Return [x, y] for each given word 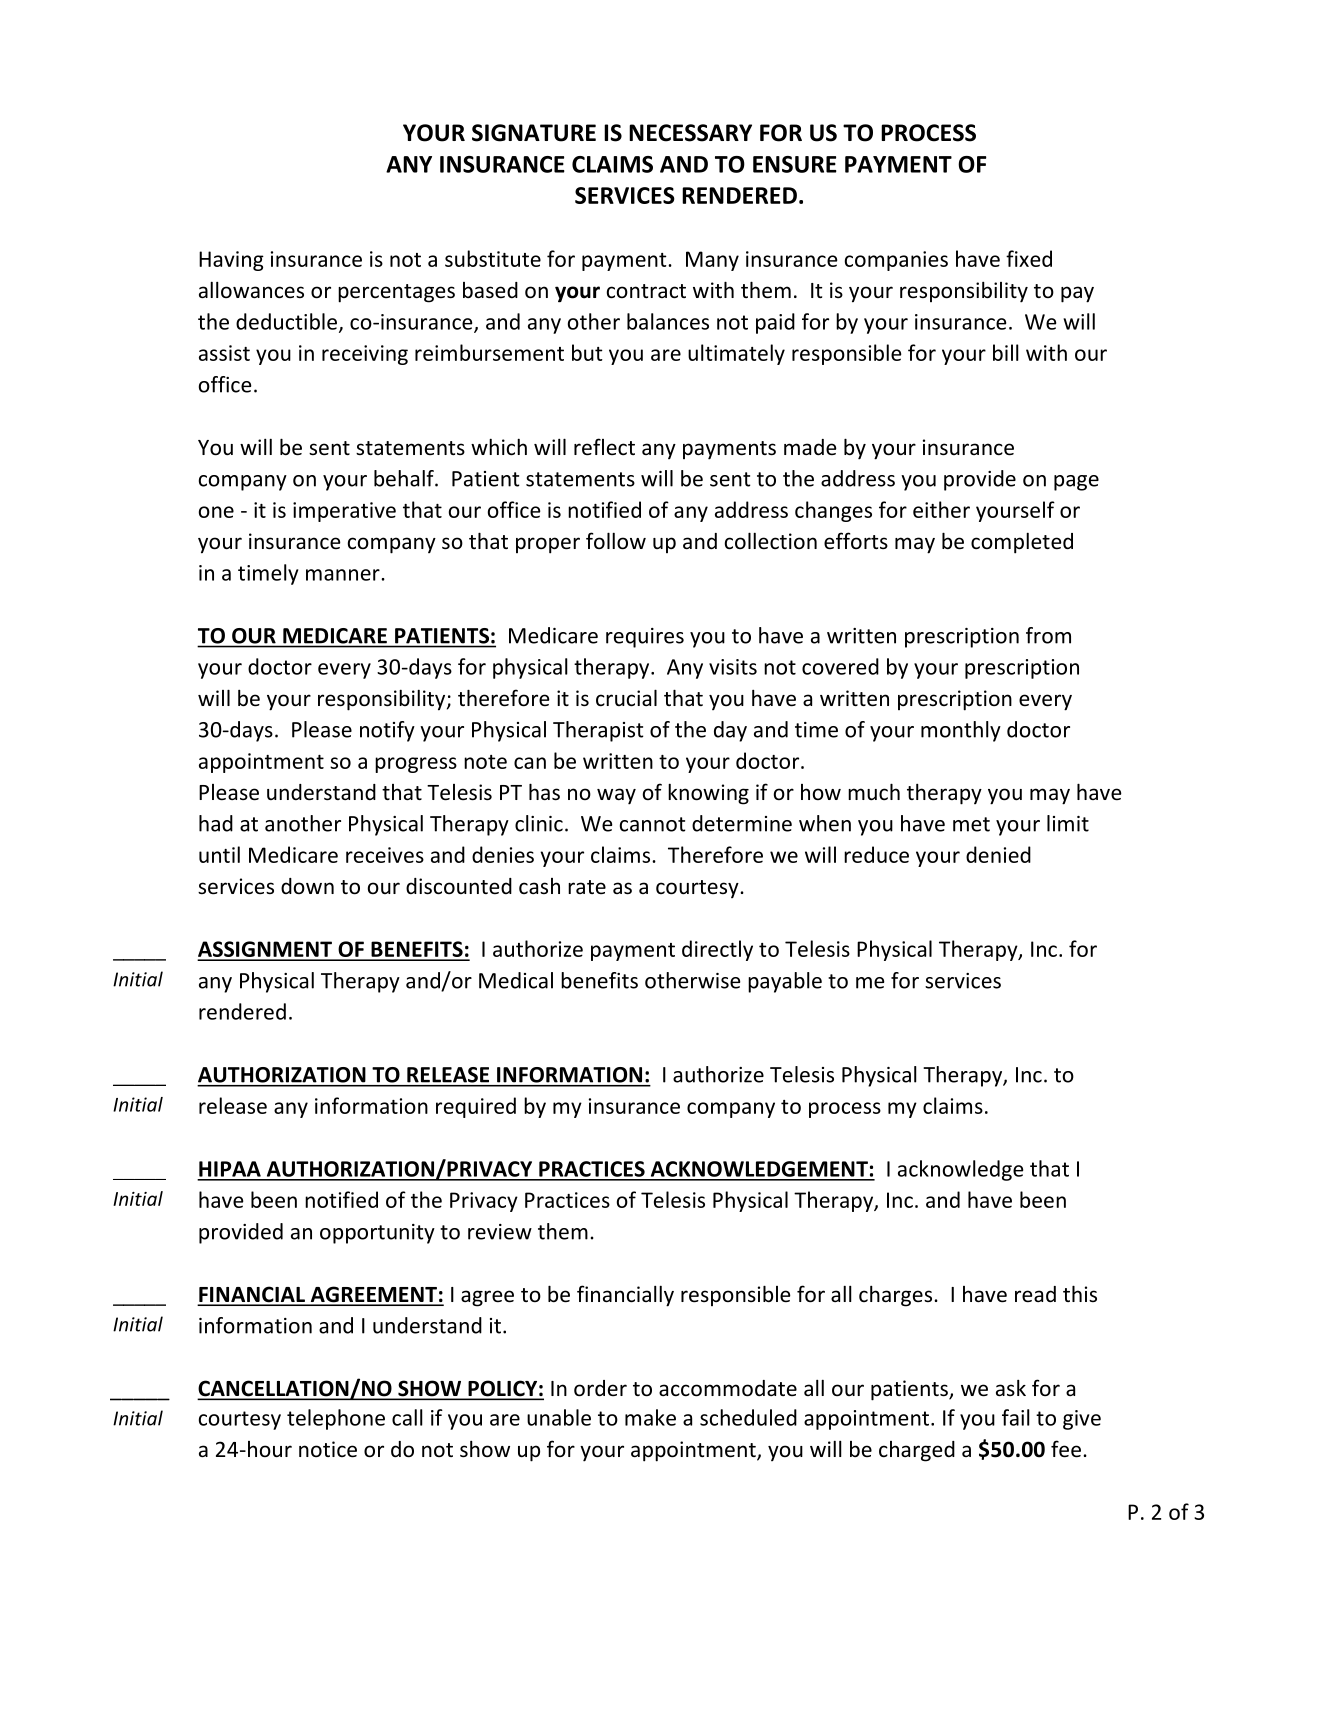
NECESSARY [690, 133]
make [650, 1417]
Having [231, 261]
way [616, 796]
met [971, 824]
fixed [1029, 258]
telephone [336, 1419]
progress [416, 765]
